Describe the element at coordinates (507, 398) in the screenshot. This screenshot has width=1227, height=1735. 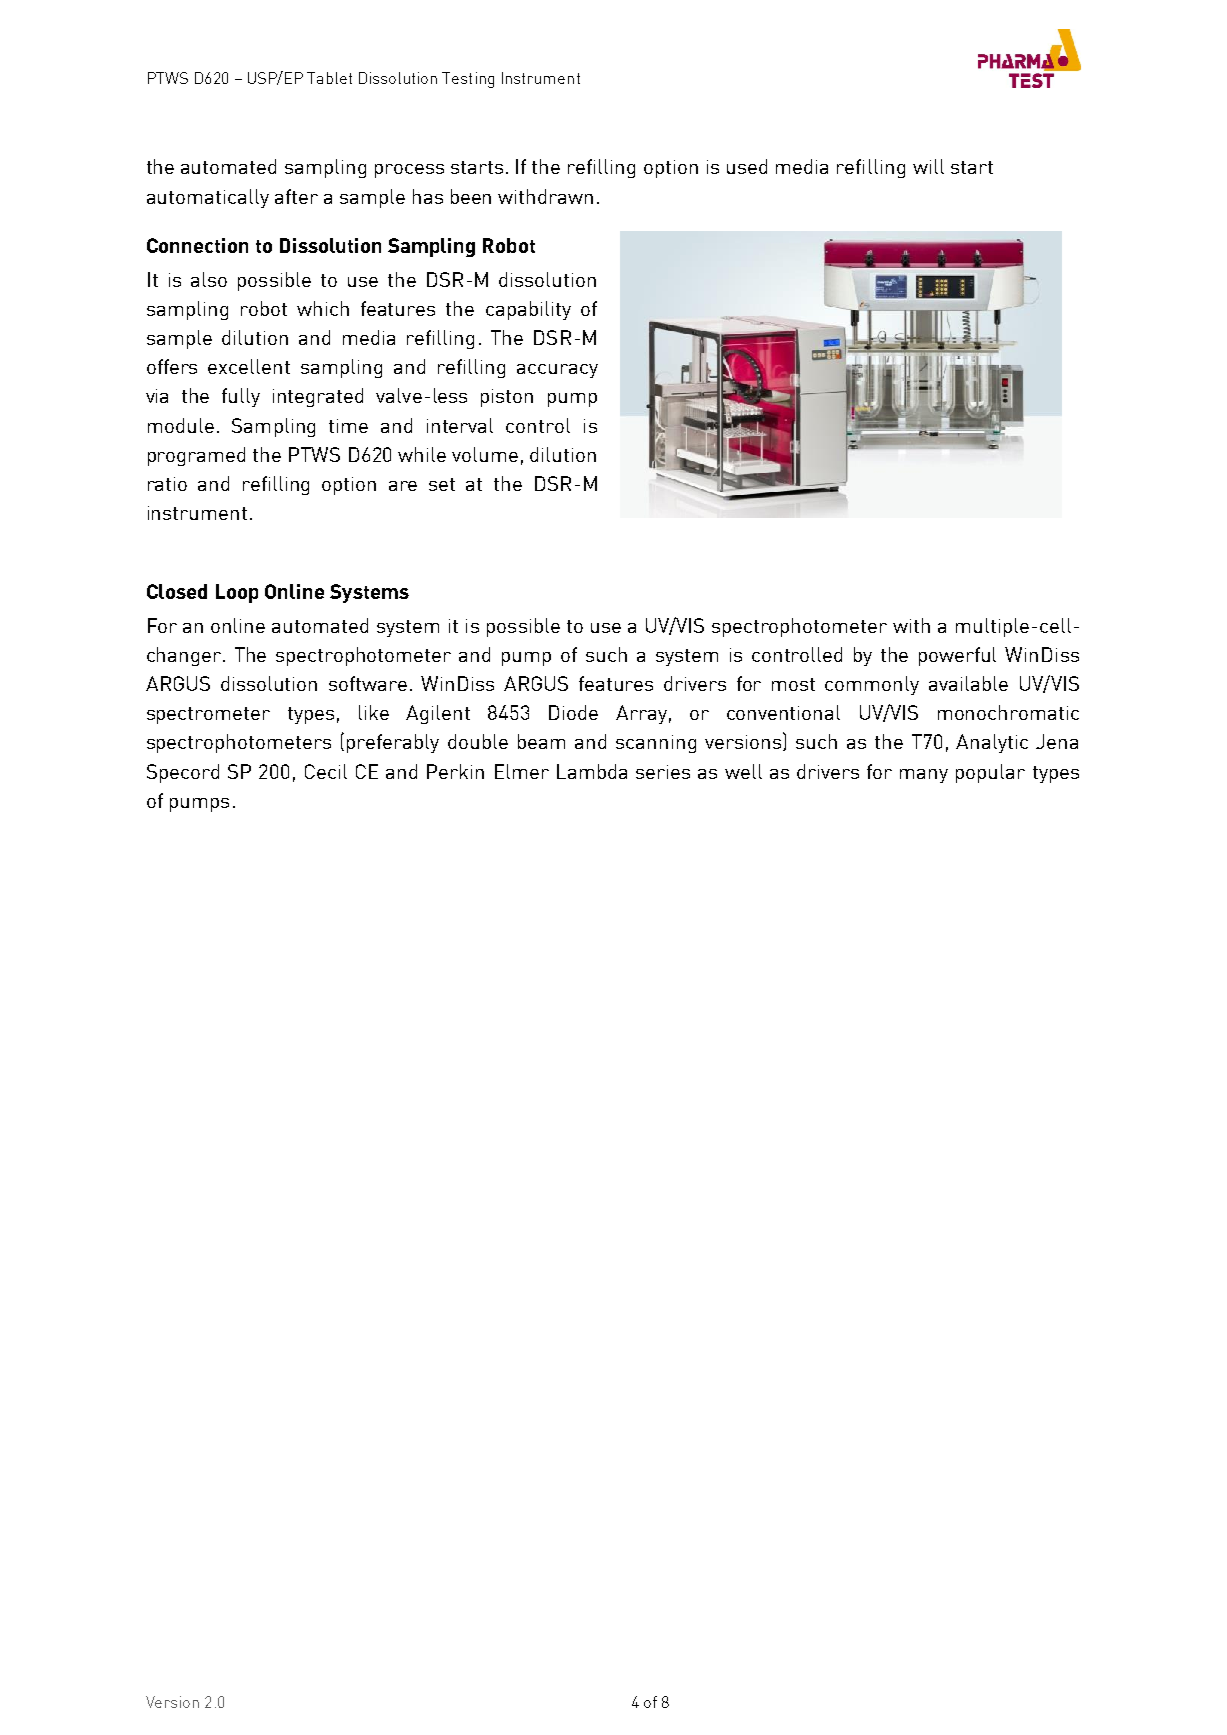
I see `piston` at that location.
